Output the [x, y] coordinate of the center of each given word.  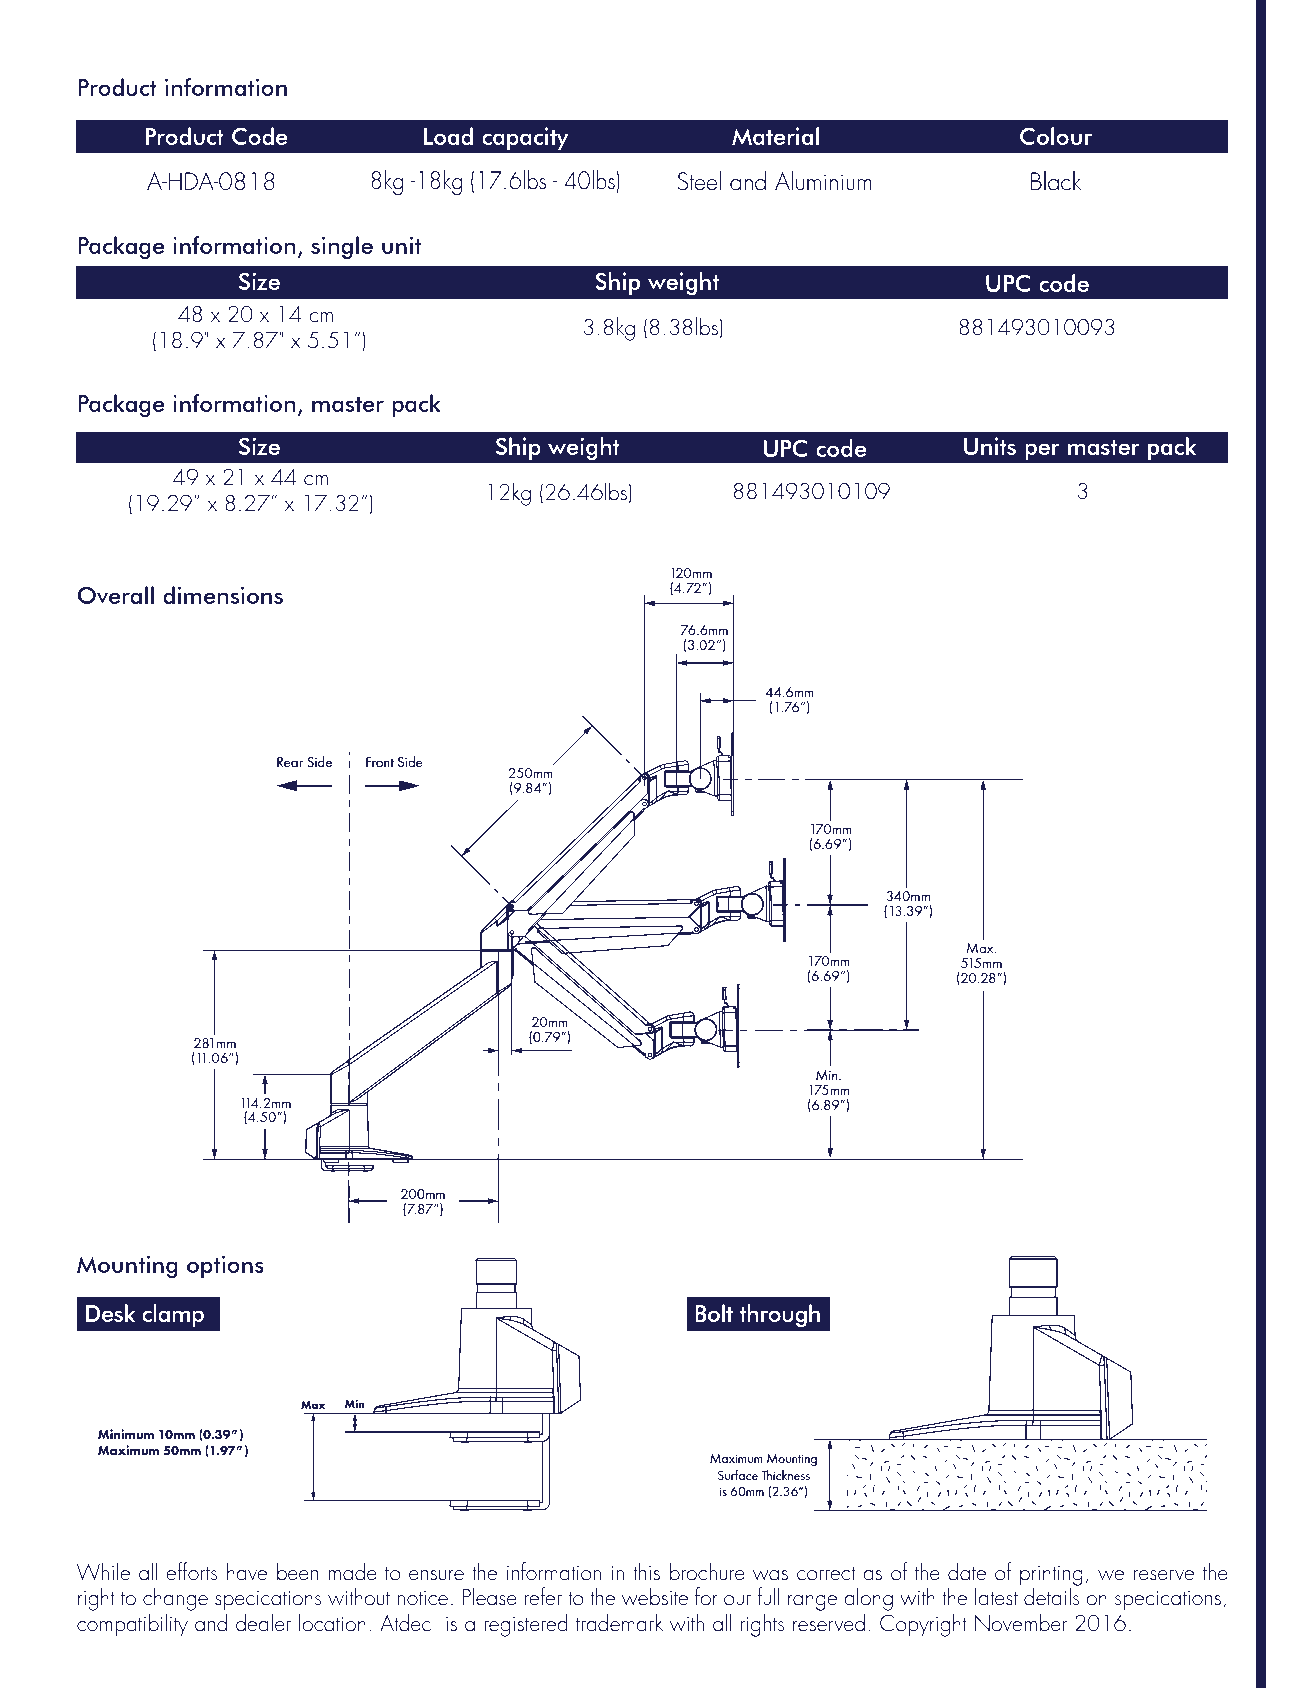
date [967, 1571]
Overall [116, 595]
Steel [699, 180]
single [342, 247]
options [225, 1266]
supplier [571, 1159]
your [444, 1159]
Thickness [785, 1475]
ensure [436, 1575]
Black [1056, 181]
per [1042, 451]
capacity [525, 138]
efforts [191, 1571]
